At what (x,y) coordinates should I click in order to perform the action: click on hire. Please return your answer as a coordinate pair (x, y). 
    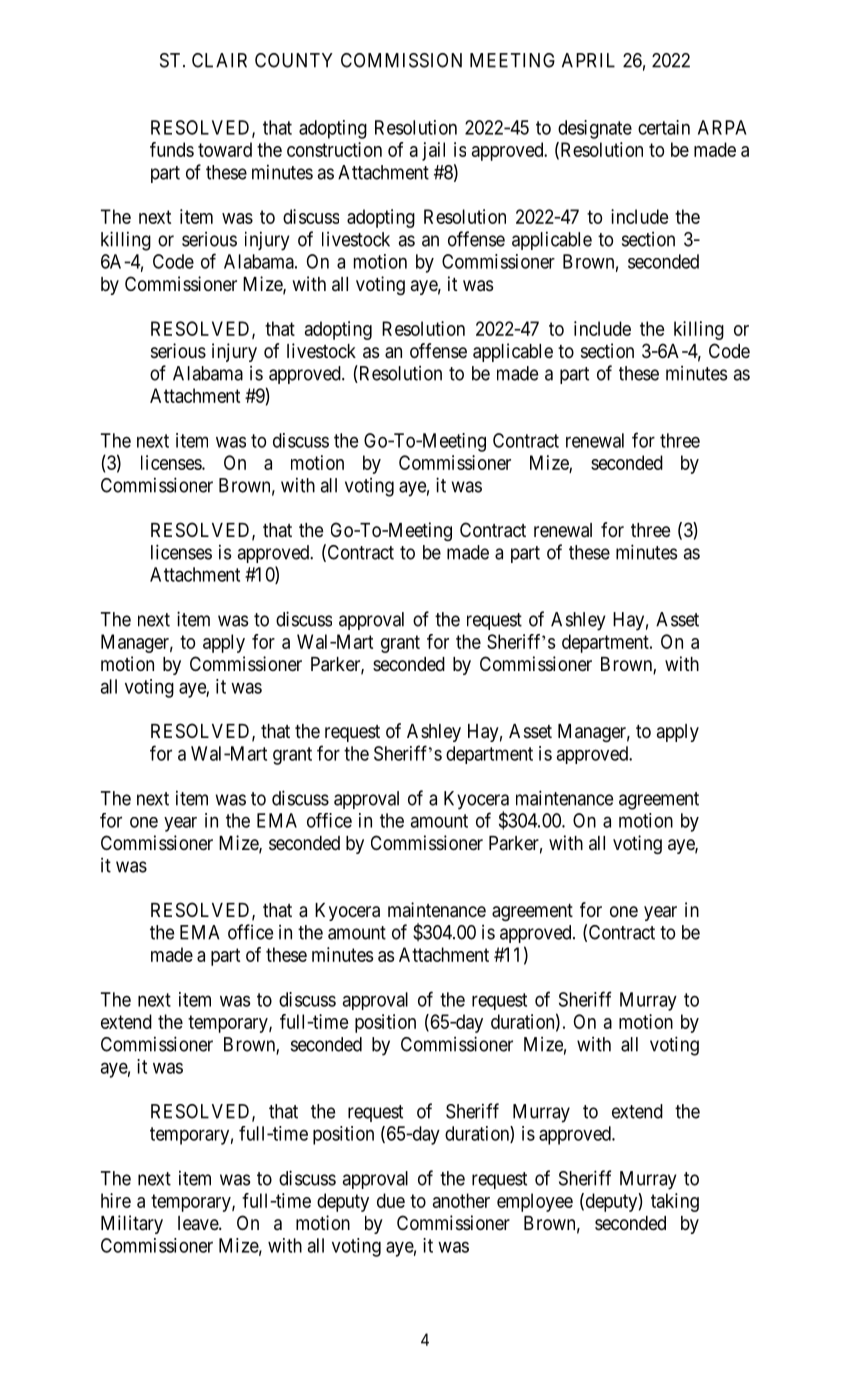
    Looking at the image, I should click on (116, 1200).
